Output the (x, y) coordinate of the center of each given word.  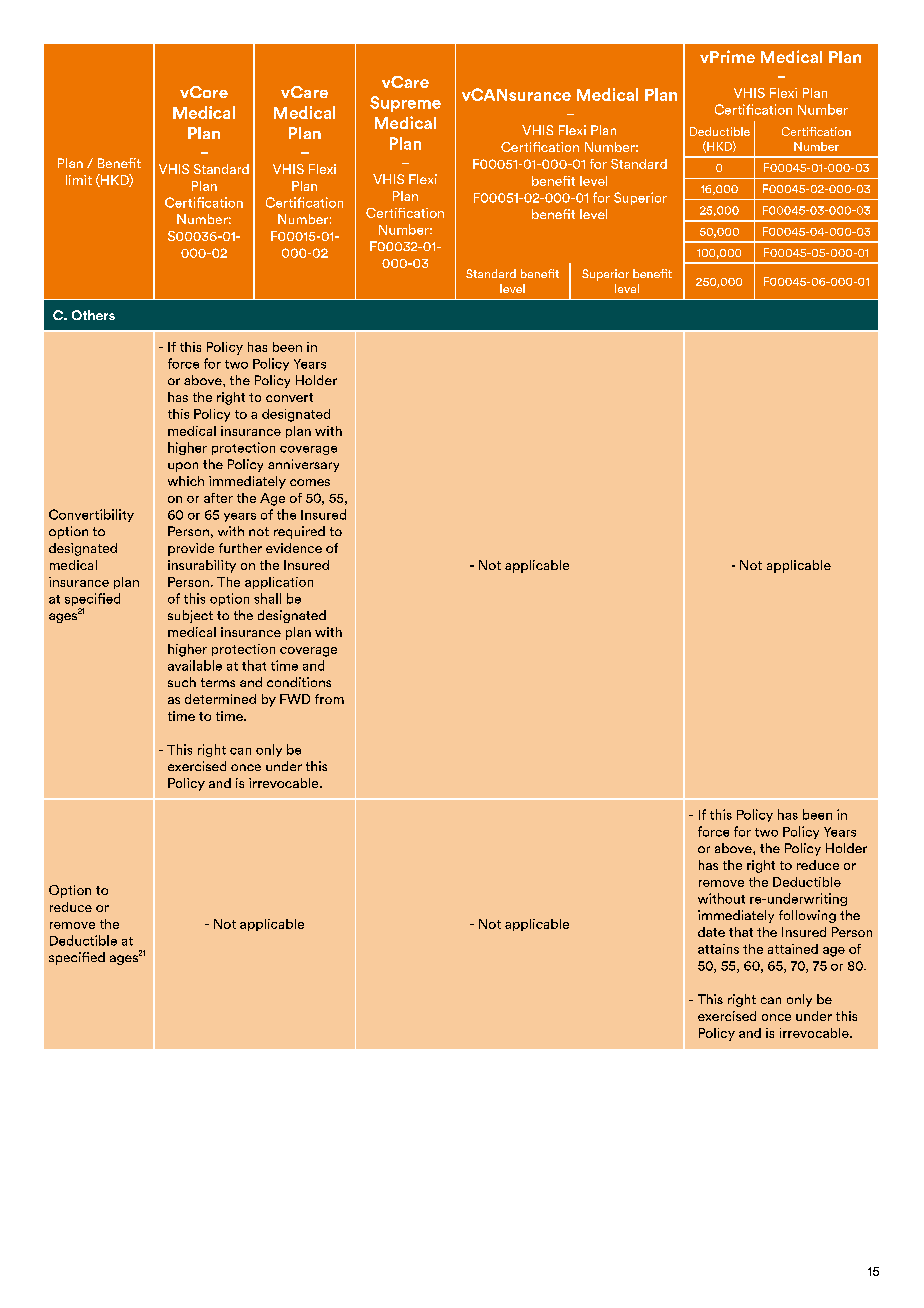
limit (79, 180)
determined (220, 699)
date (711, 932)
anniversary (303, 465)
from (329, 699)
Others (93, 315)
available (195, 665)
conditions (299, 682)
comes (310, 482)
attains (718, 949)
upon (183, 467)
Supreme (405, 104)
